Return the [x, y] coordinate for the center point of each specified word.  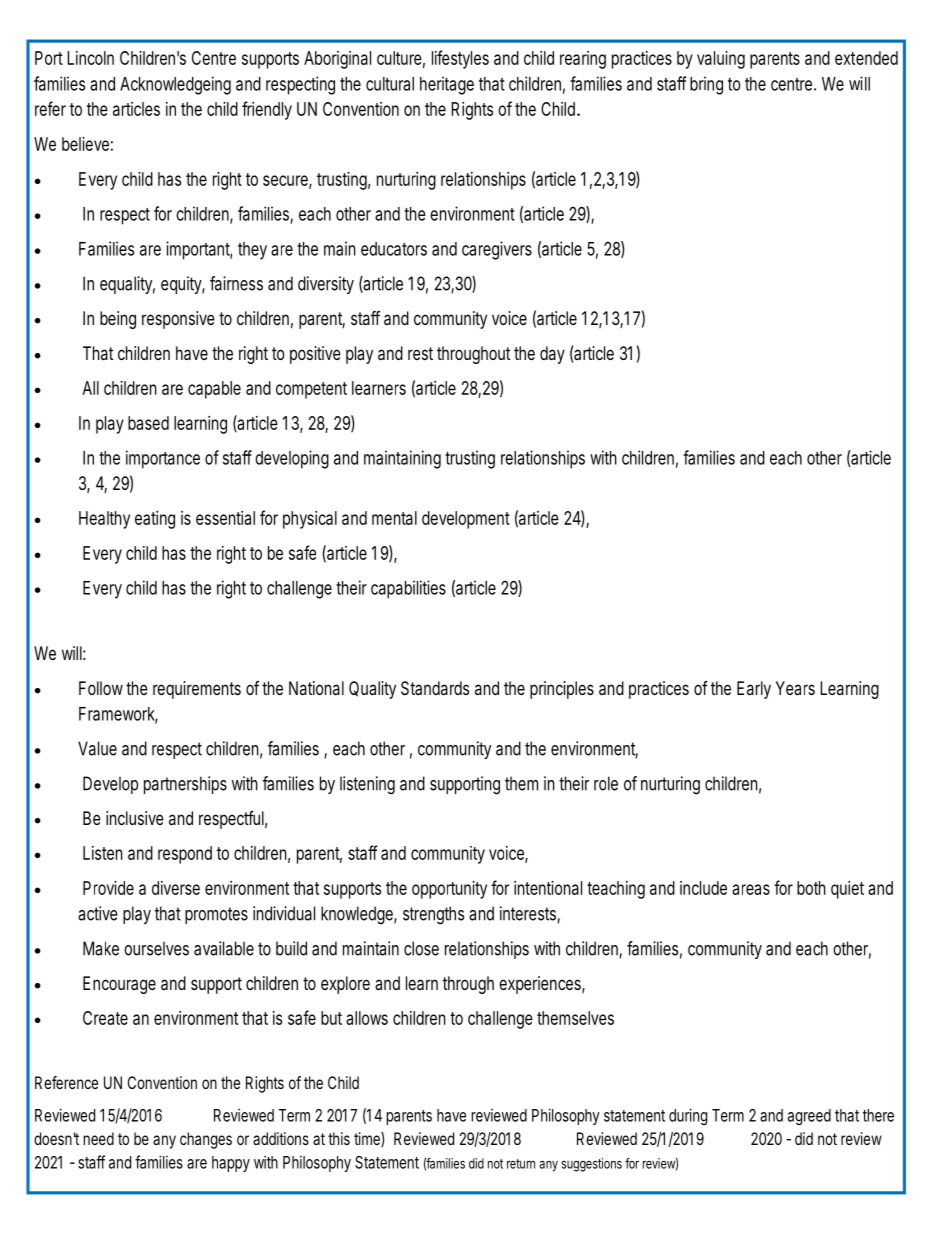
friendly [267, 110]
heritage [447, 85]
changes [206, 1140]
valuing [721, 60]
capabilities [408, 589]
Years [795, 688]
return [521, 1164]
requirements [197, 690]
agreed [809, 1117]
